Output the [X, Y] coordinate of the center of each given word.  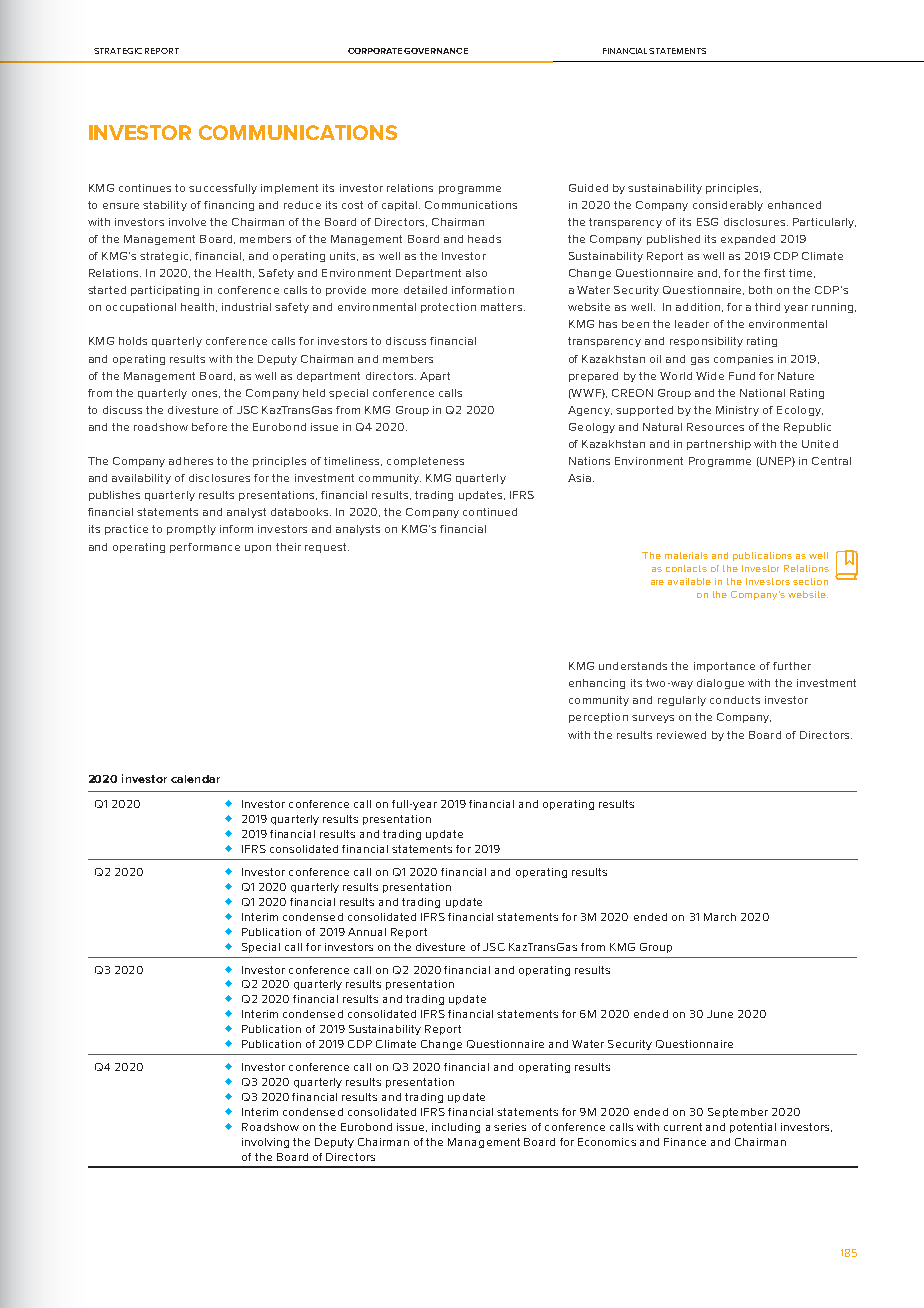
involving [265, 1143]
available [689, 581]
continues [145, 188]
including [456, 1128]
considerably [728, 206]
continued [490, 512]
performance [205, 548]
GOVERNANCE [436, 51]
